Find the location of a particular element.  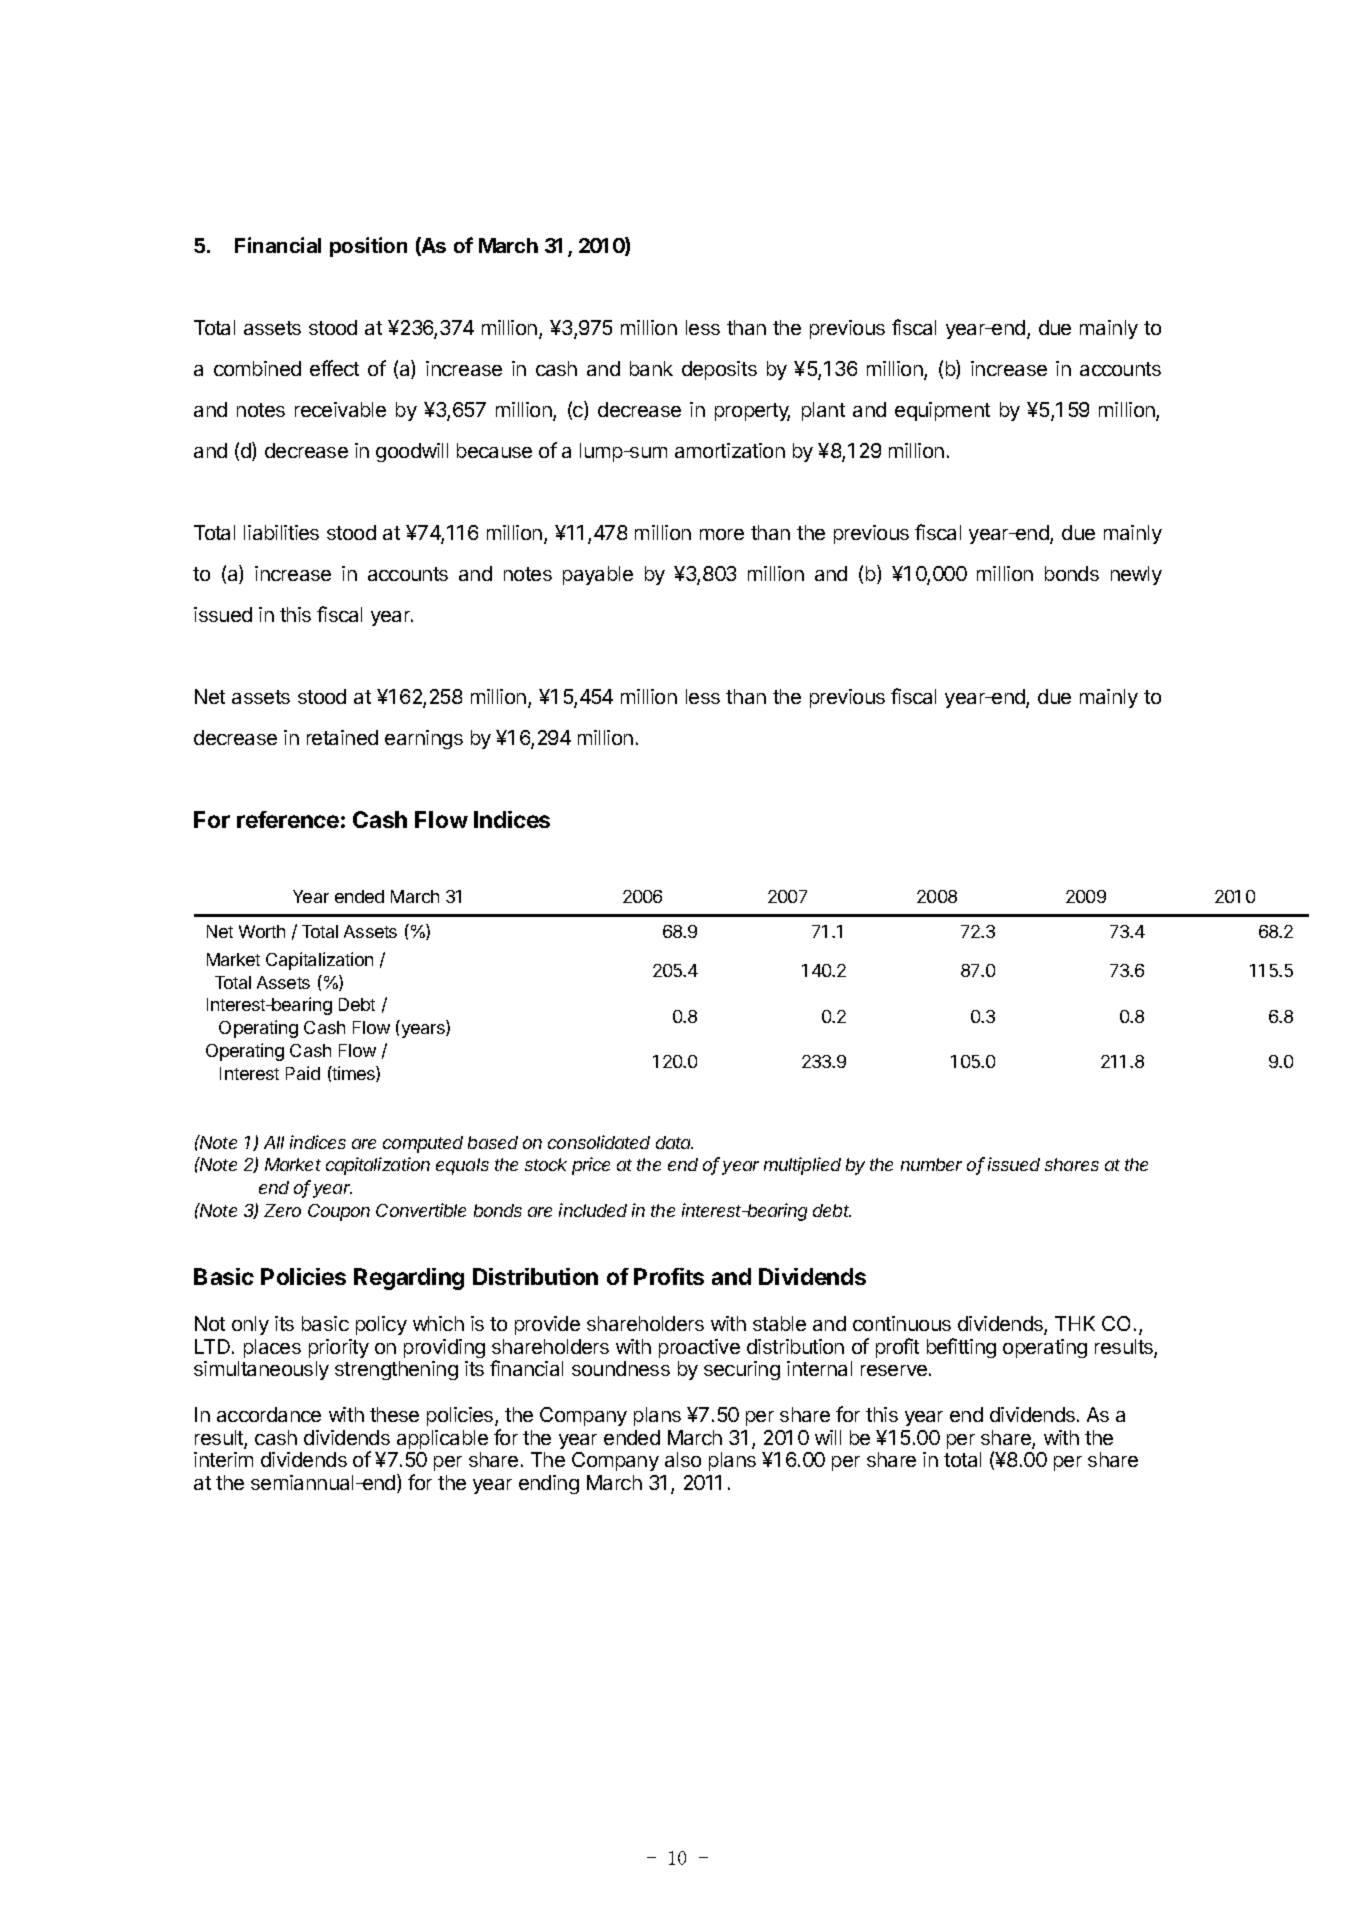

position is located at coordinates (368, 247).
